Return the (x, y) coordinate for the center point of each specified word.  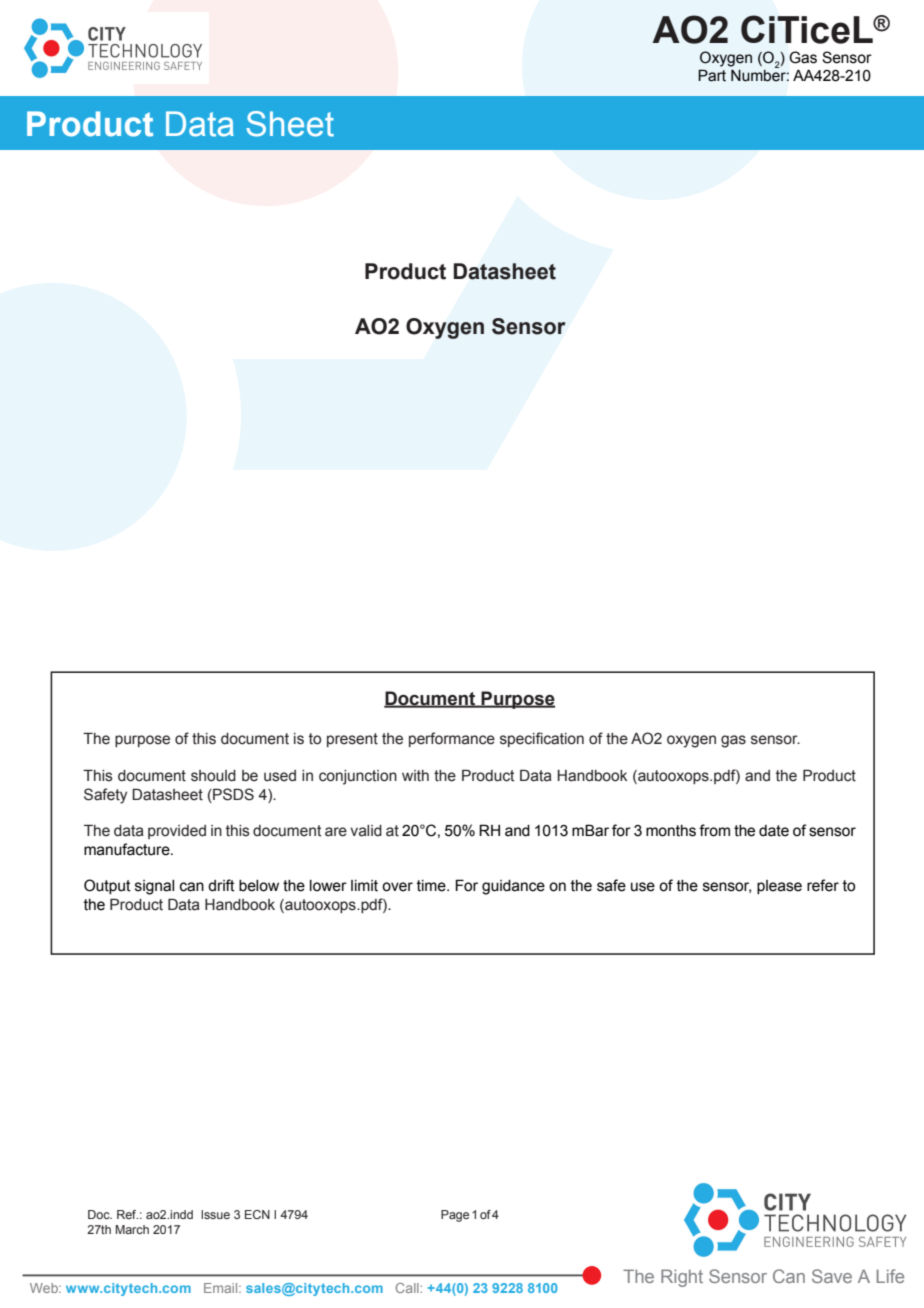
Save (832, 1276)
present (352, 740)
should (213, 776)
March (132, 1229)
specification (542, 739)
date (774, 831)
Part (712, 75)
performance (452, 739)
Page (455, 1216)
